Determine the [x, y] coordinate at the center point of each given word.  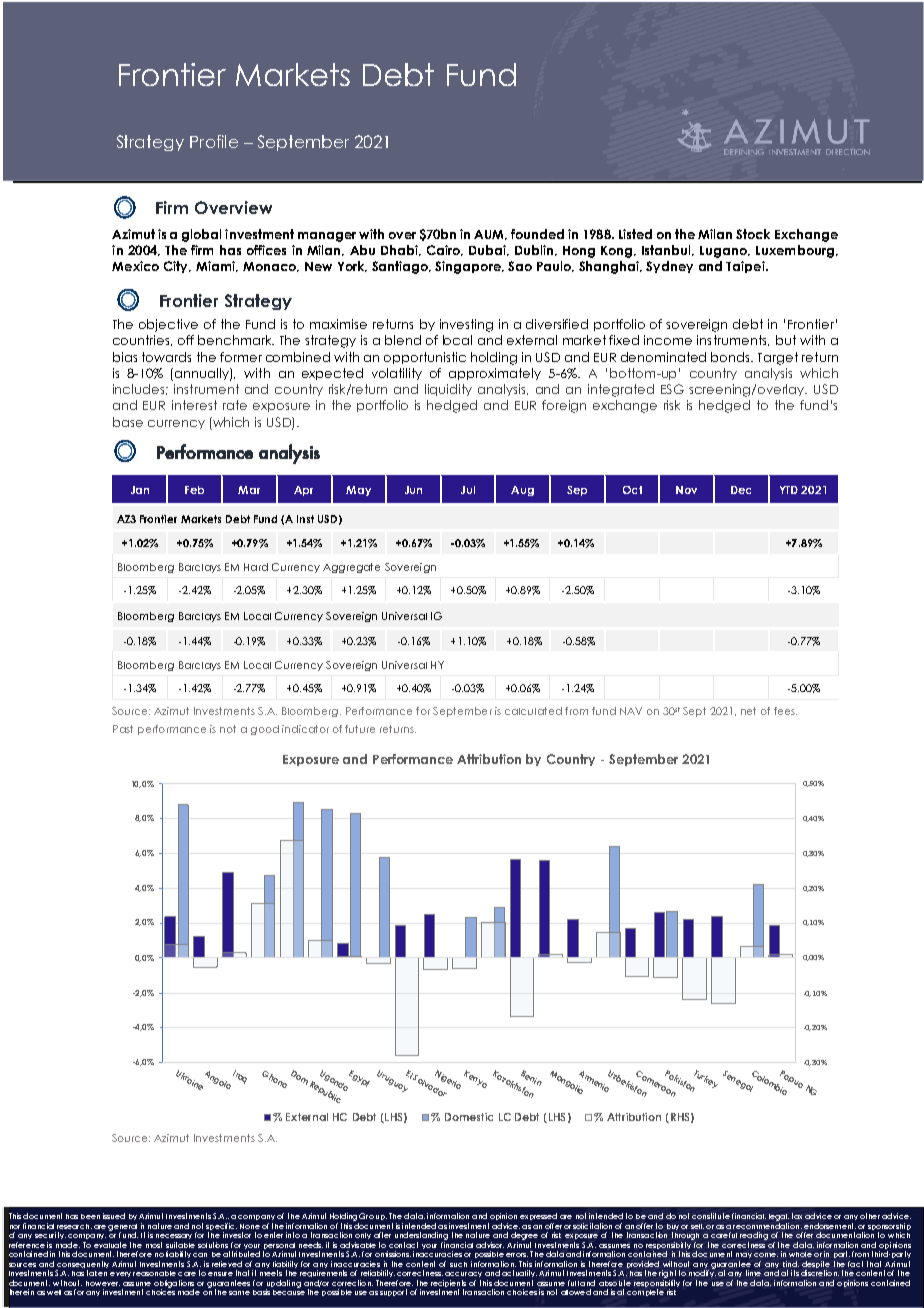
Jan [140, 490]
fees [785, 711]
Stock [753, 234]
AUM [490, 235]
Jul [468, 490]
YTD [789, 490]
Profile [214, 141]
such [458, 1264]
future [360, 729]
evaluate [110, 1245]
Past [123, 729]
